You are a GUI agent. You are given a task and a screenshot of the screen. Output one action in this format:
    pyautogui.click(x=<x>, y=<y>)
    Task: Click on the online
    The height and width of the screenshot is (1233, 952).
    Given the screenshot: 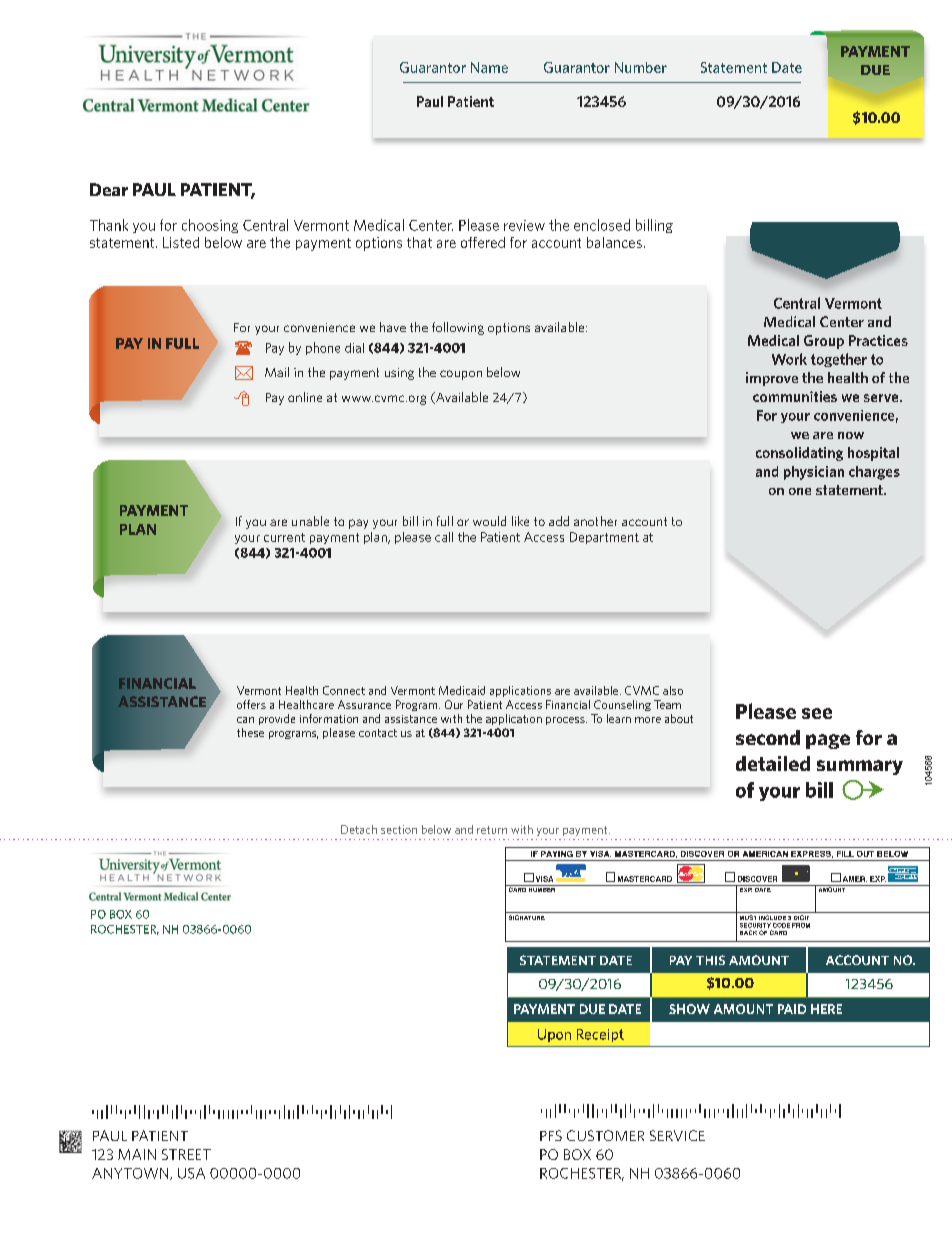 What is the action you would take?
    pyautogui.click(x=305, y=397)
